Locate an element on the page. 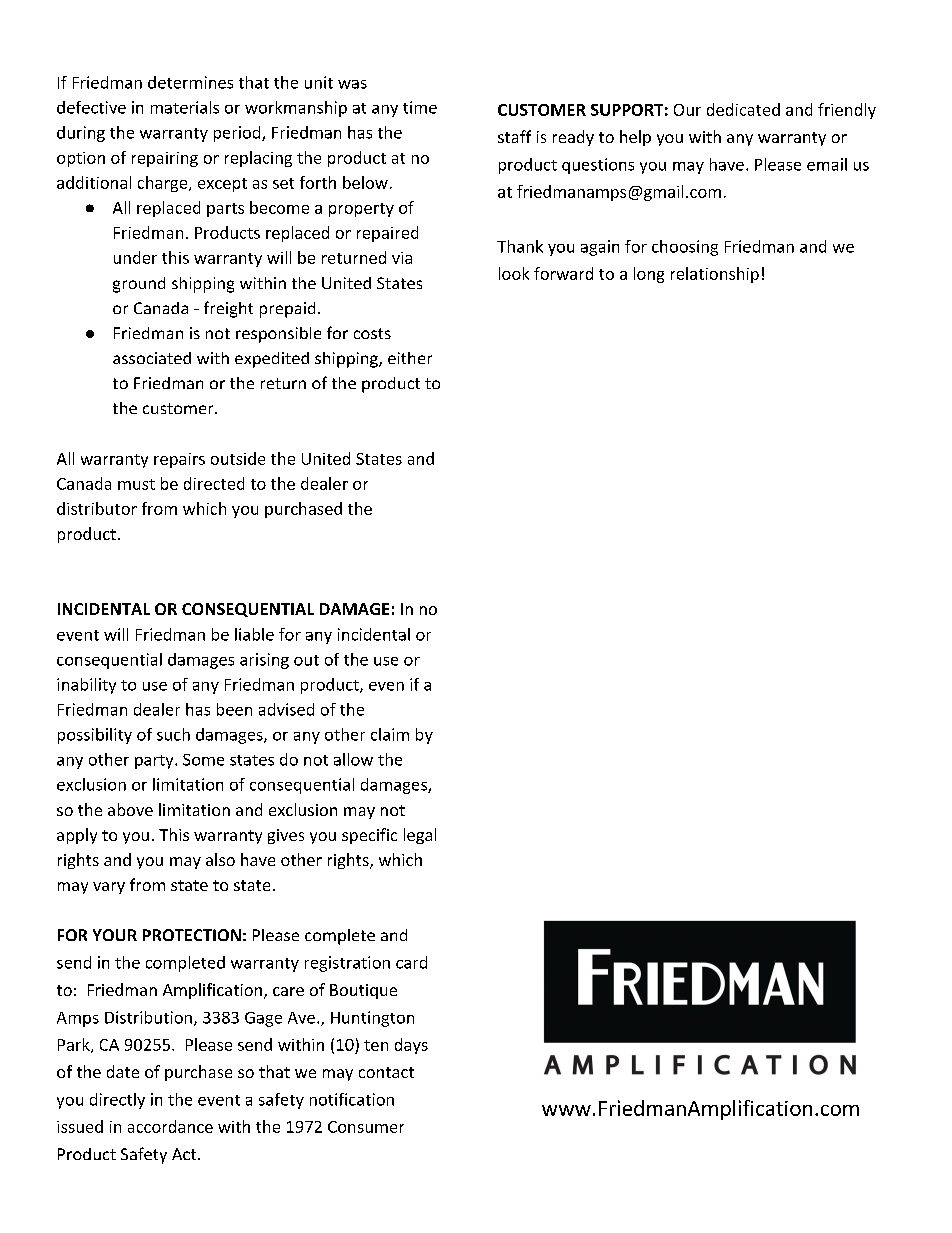 This document has width=952, height=1233. contact is located at coordinates (386, 1072).
